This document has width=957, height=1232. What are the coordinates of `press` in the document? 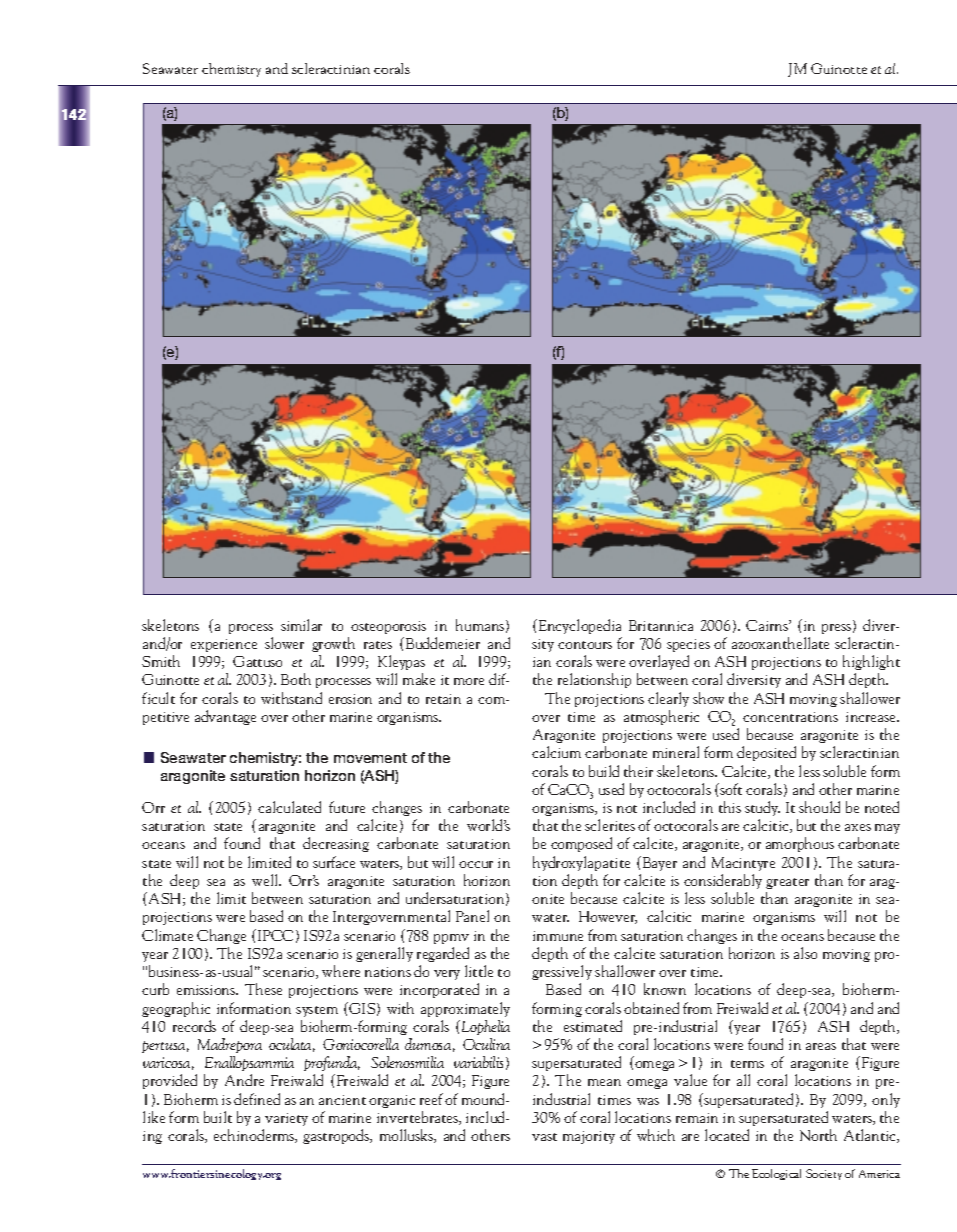 It's located at (838, 629).
